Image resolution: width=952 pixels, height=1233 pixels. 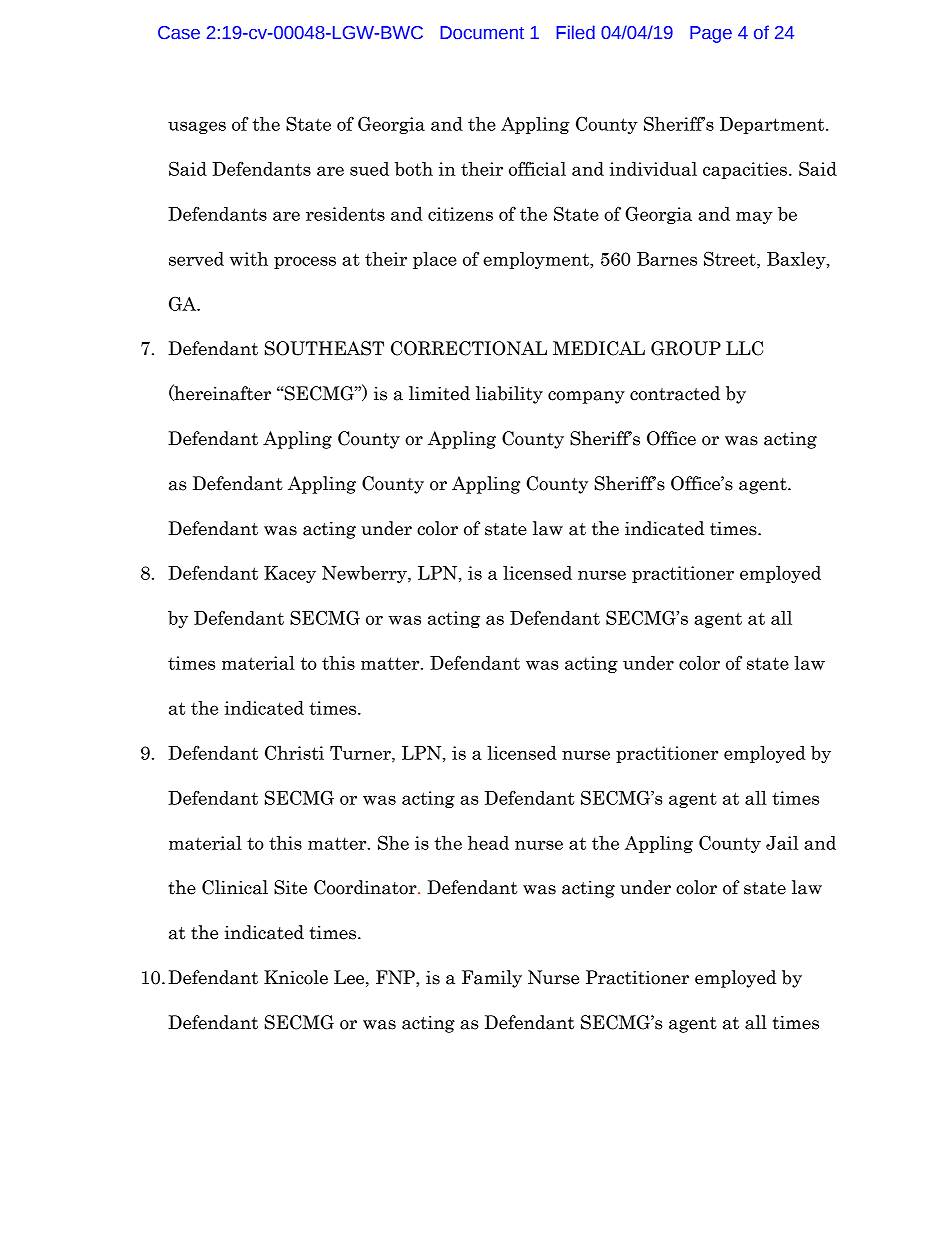 I want to click on Case, so click(x=179, y=33).
